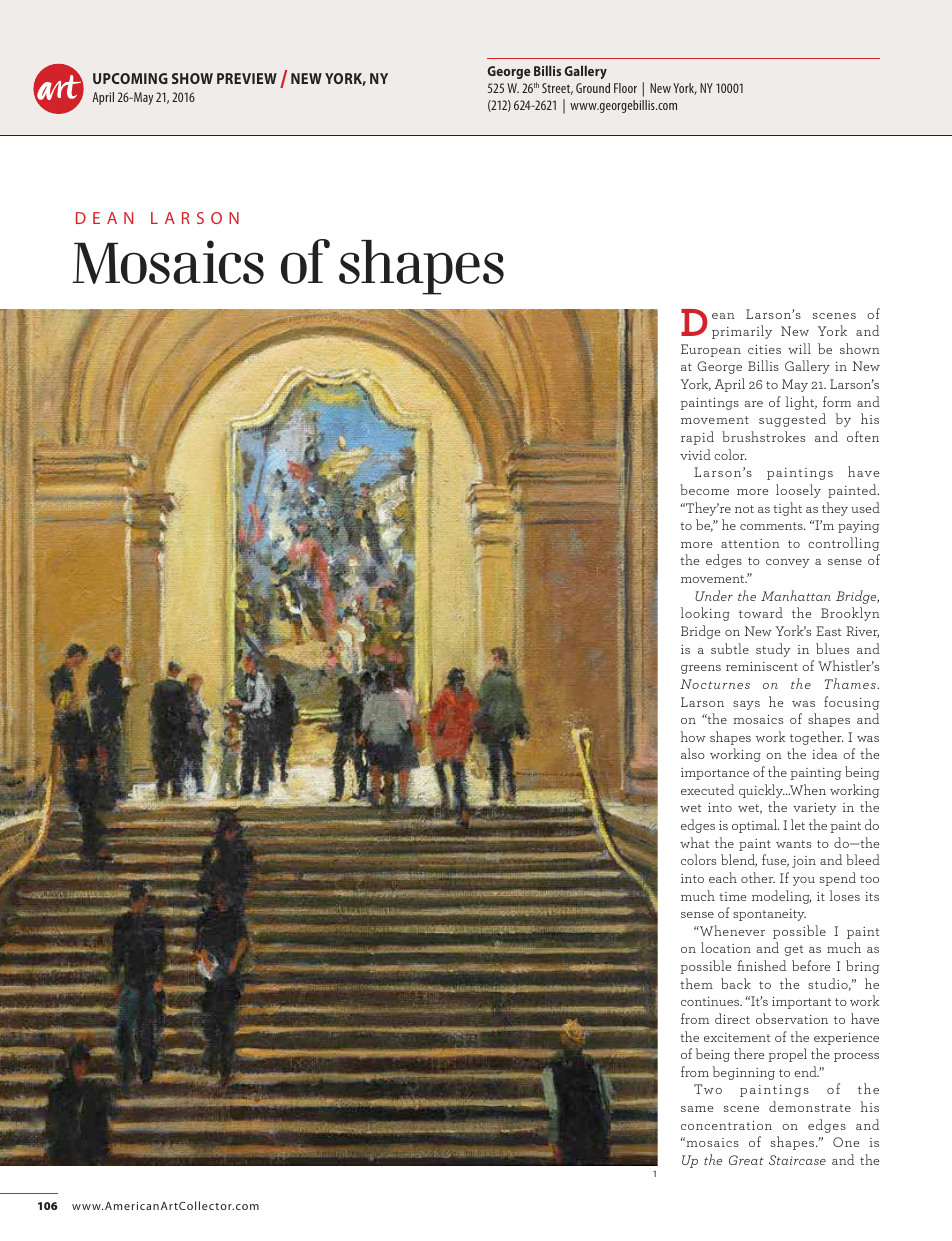 The image size is (952, 1241). Describe the element at coordinates (763, 436) in the screenshot. I see `brushstrokes` at that location.
